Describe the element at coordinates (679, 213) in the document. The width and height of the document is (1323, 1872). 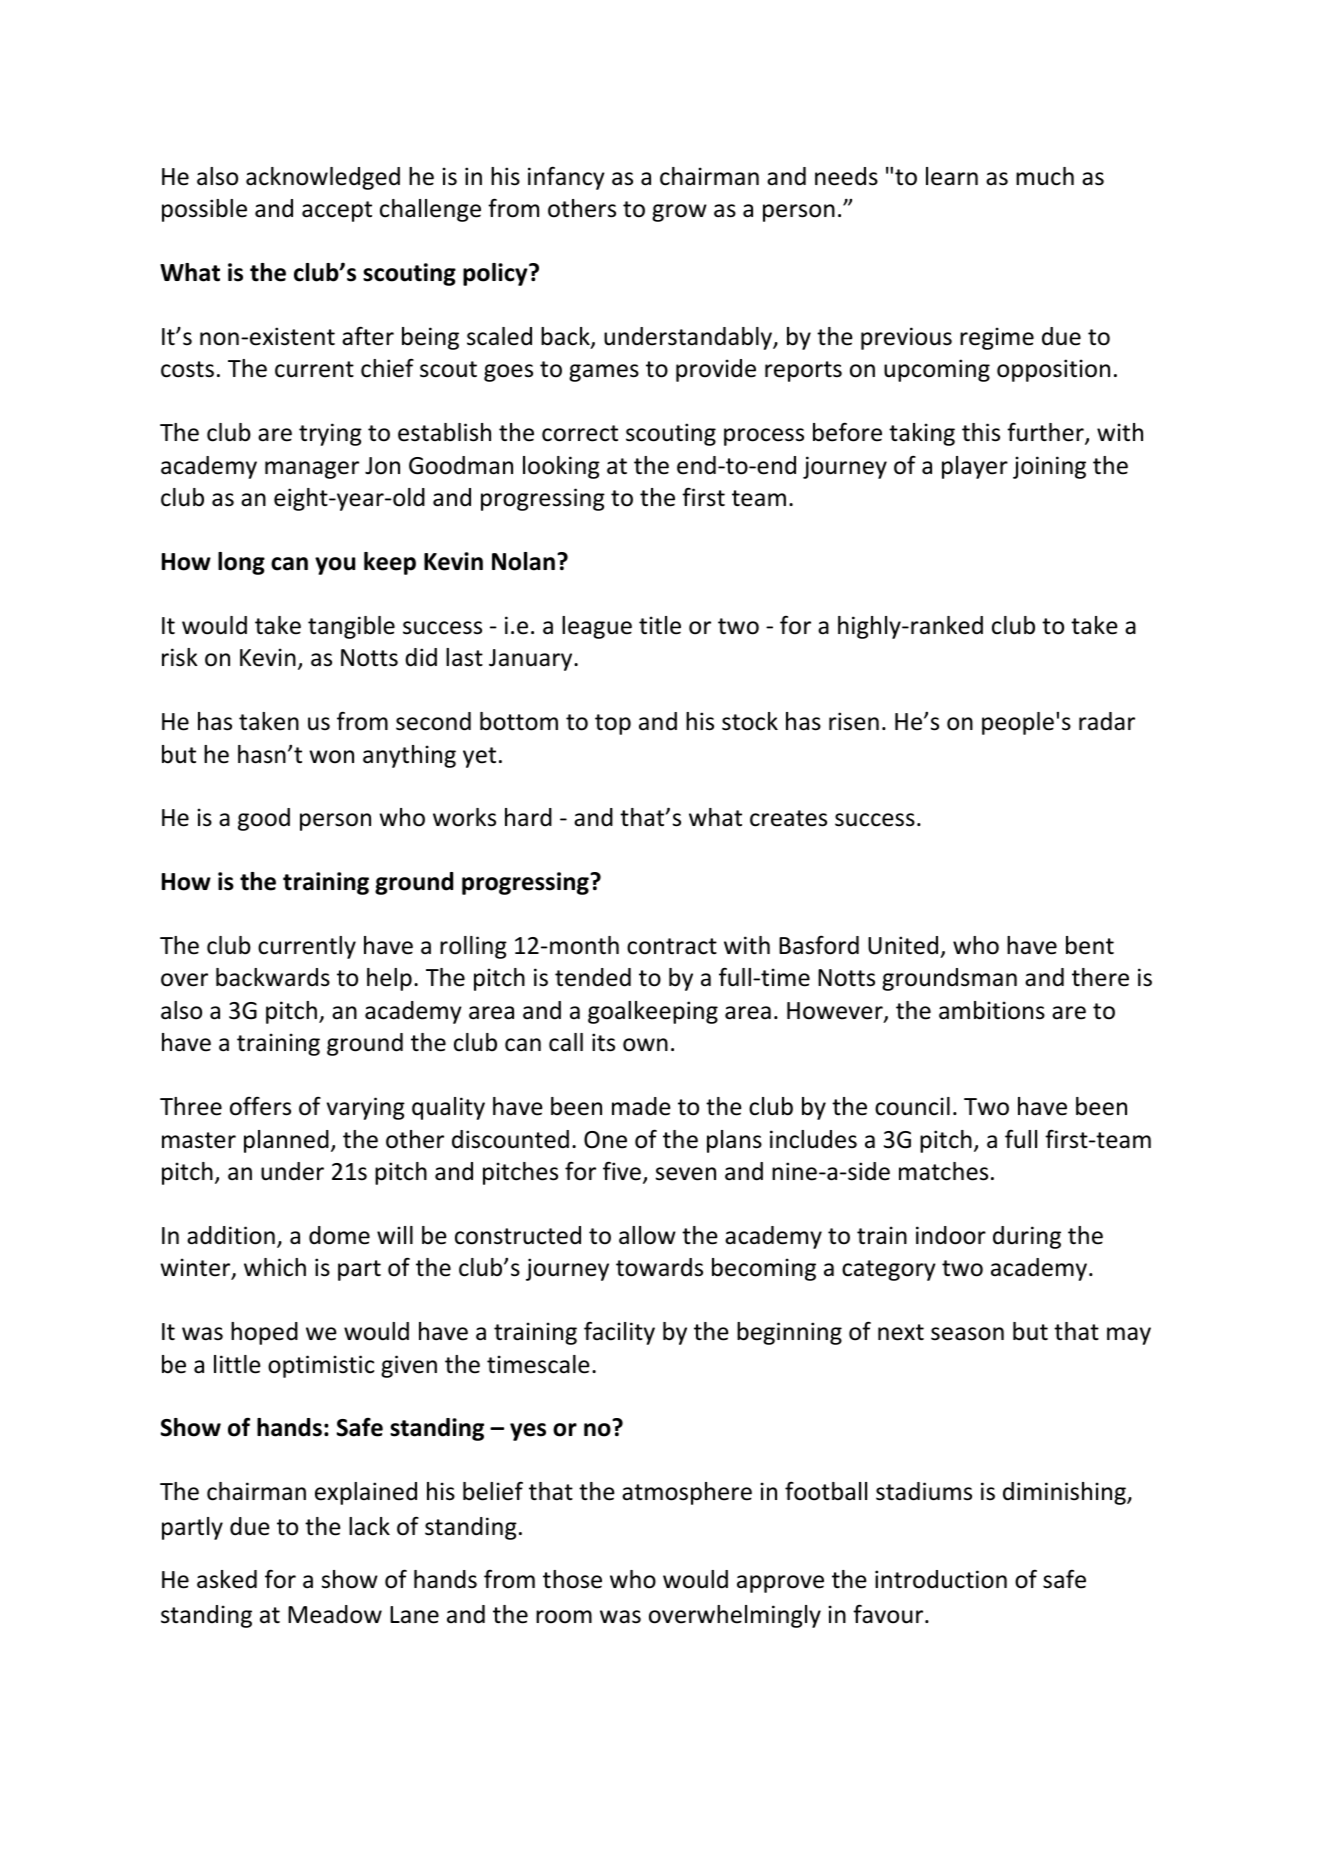
I see `grow` at that location.
